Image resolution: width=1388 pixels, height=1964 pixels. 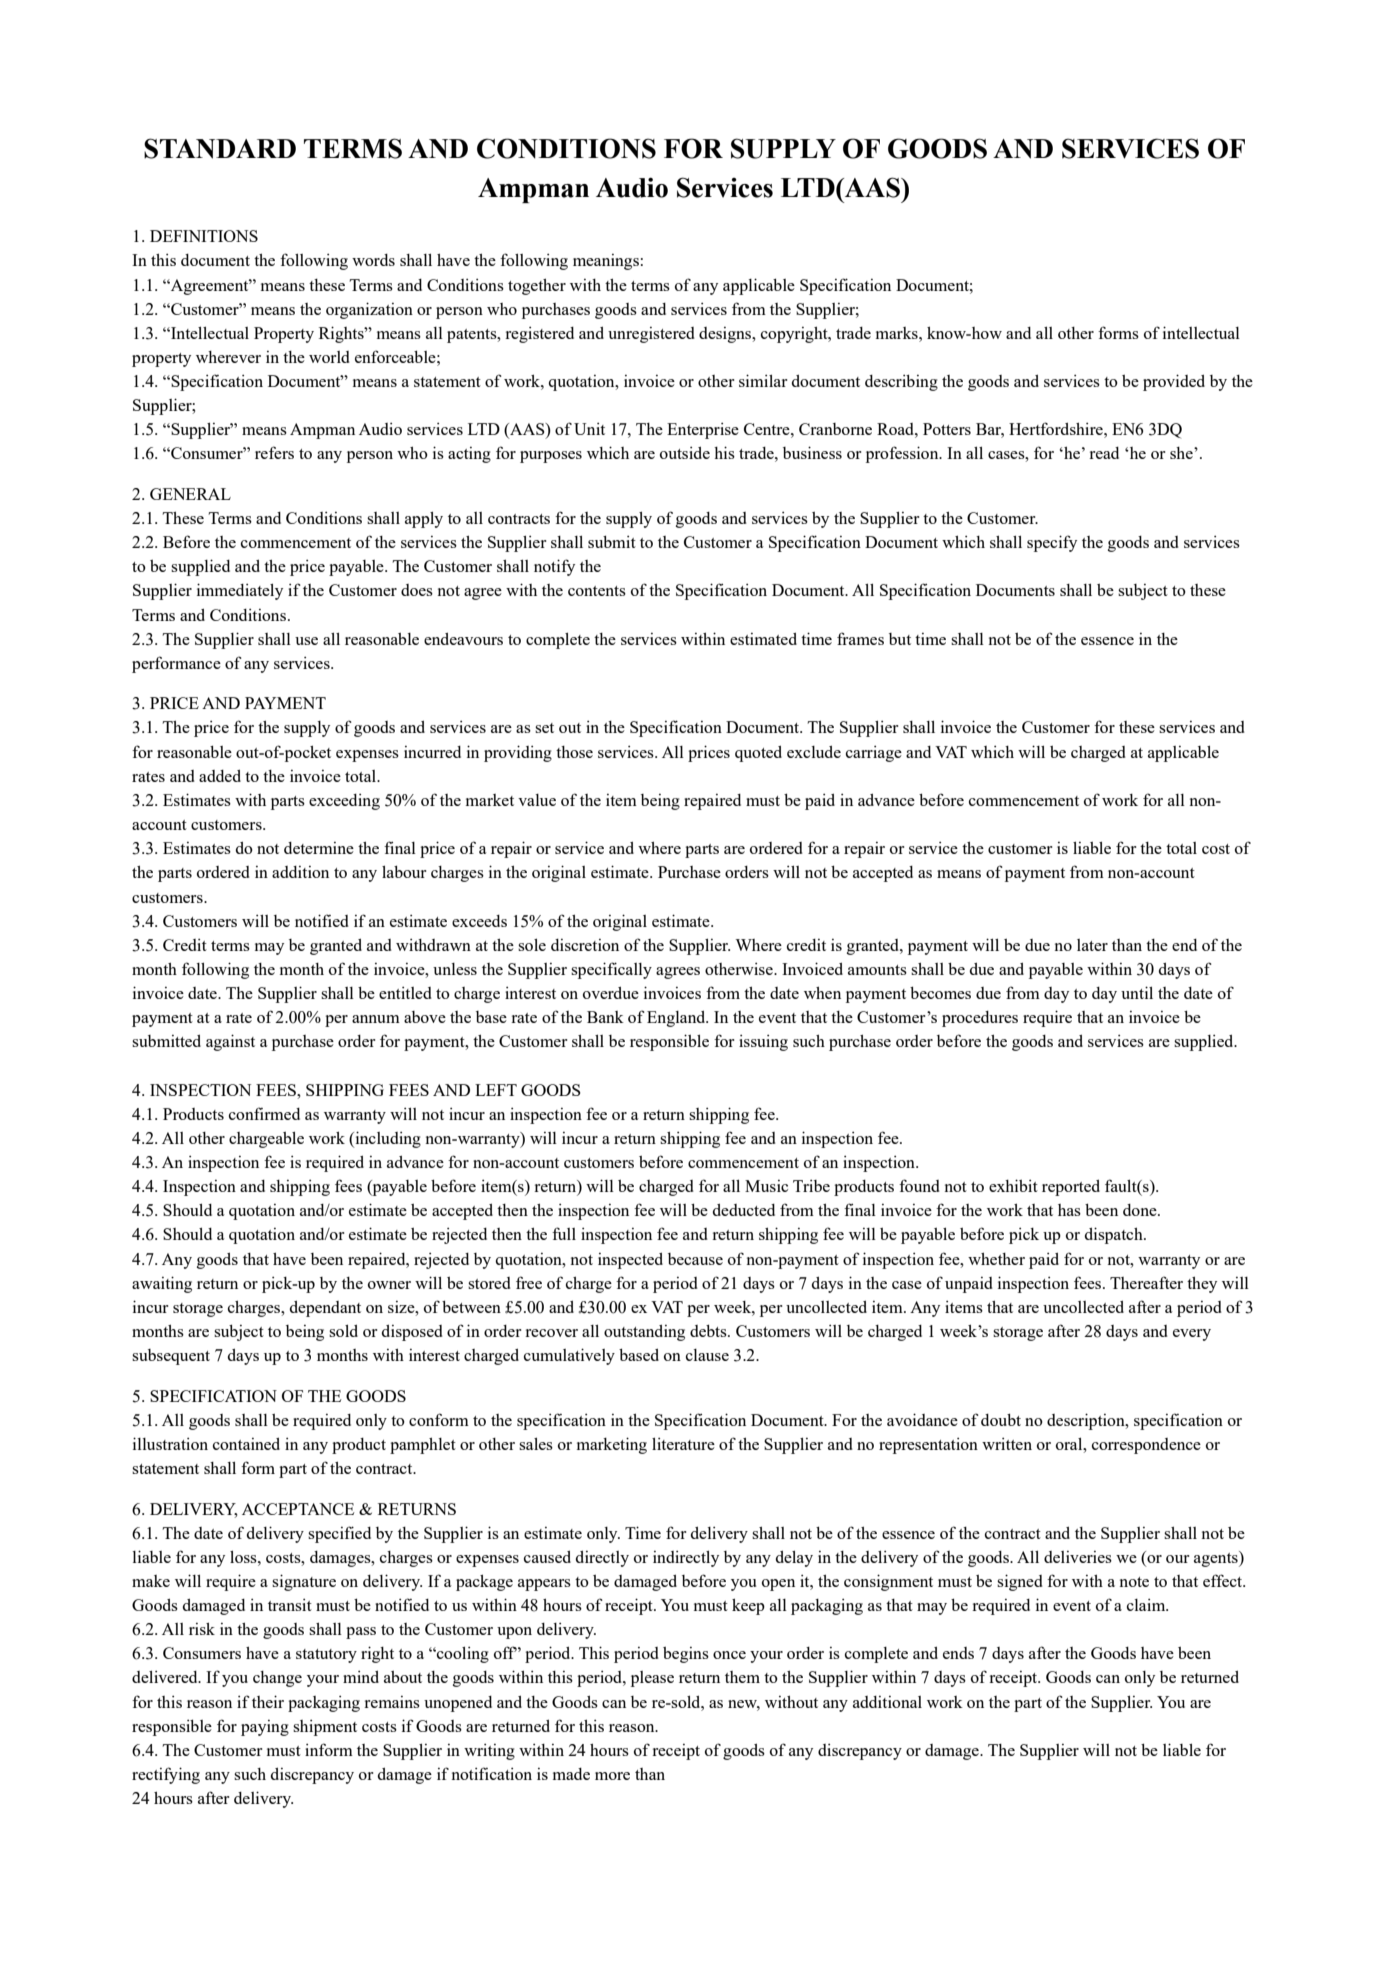 I want to click on provided, so click(x=1174, y=382).
